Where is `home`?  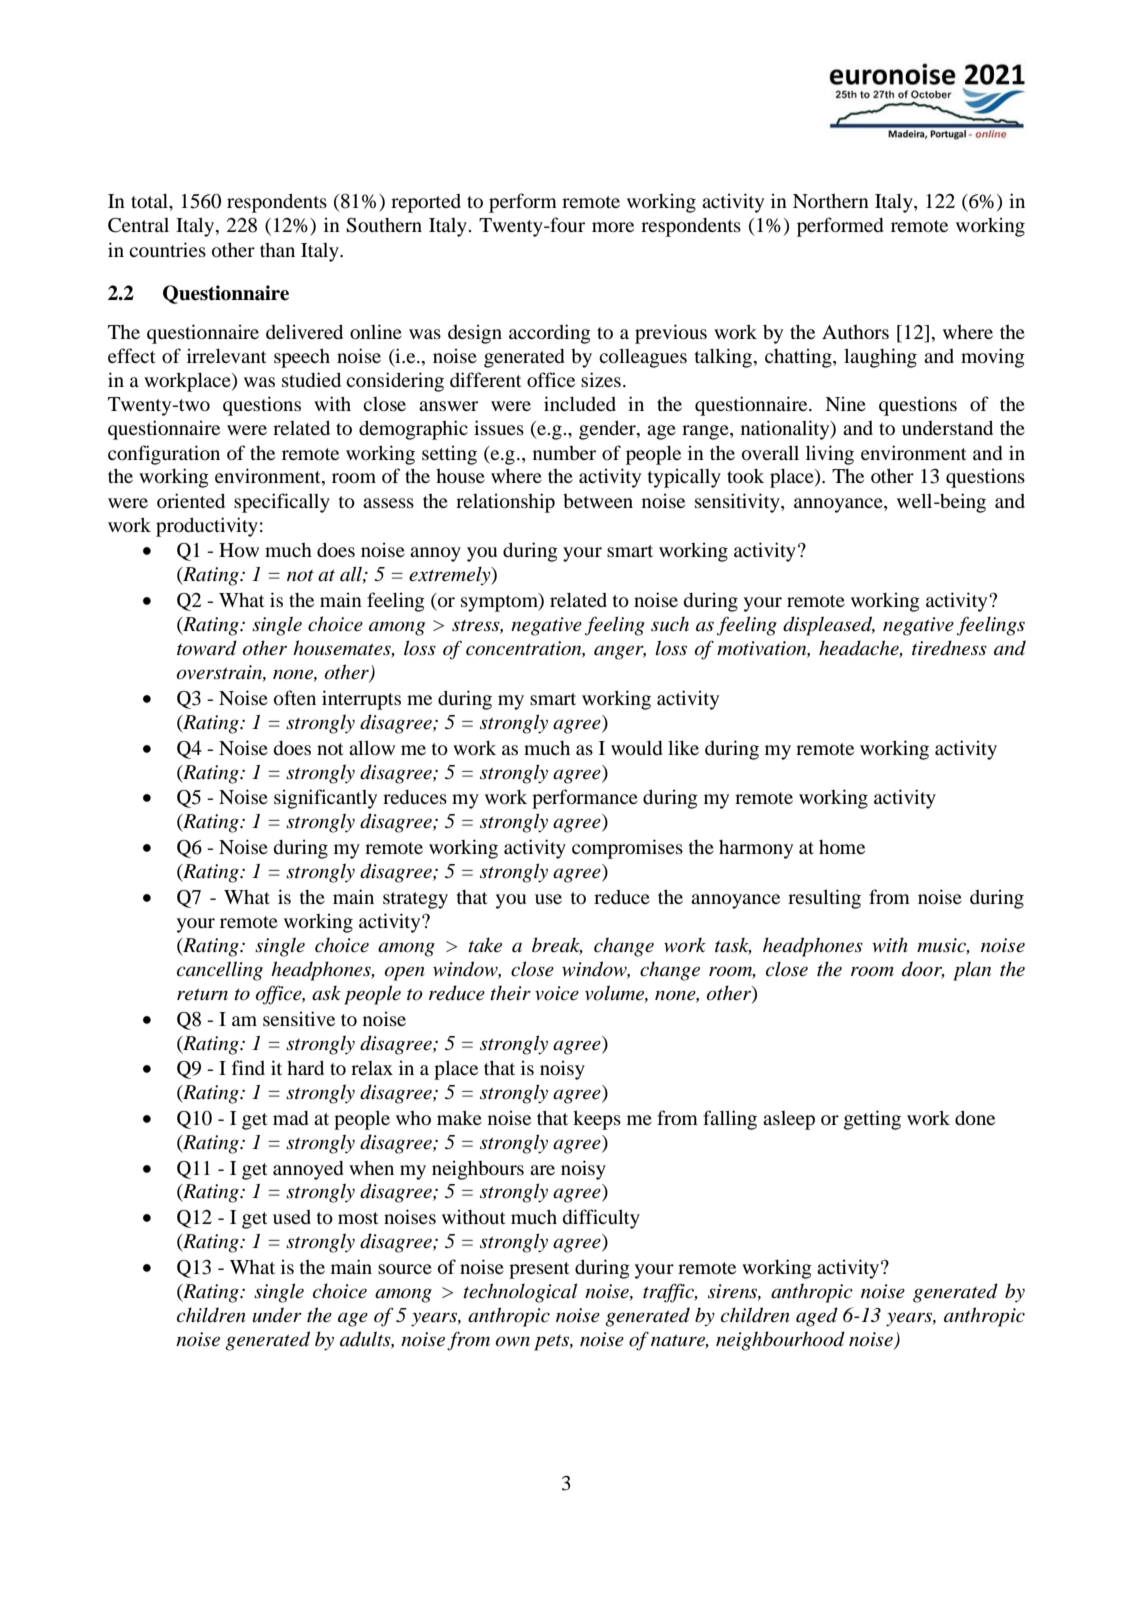 home is located at coordinates (842, 847).
